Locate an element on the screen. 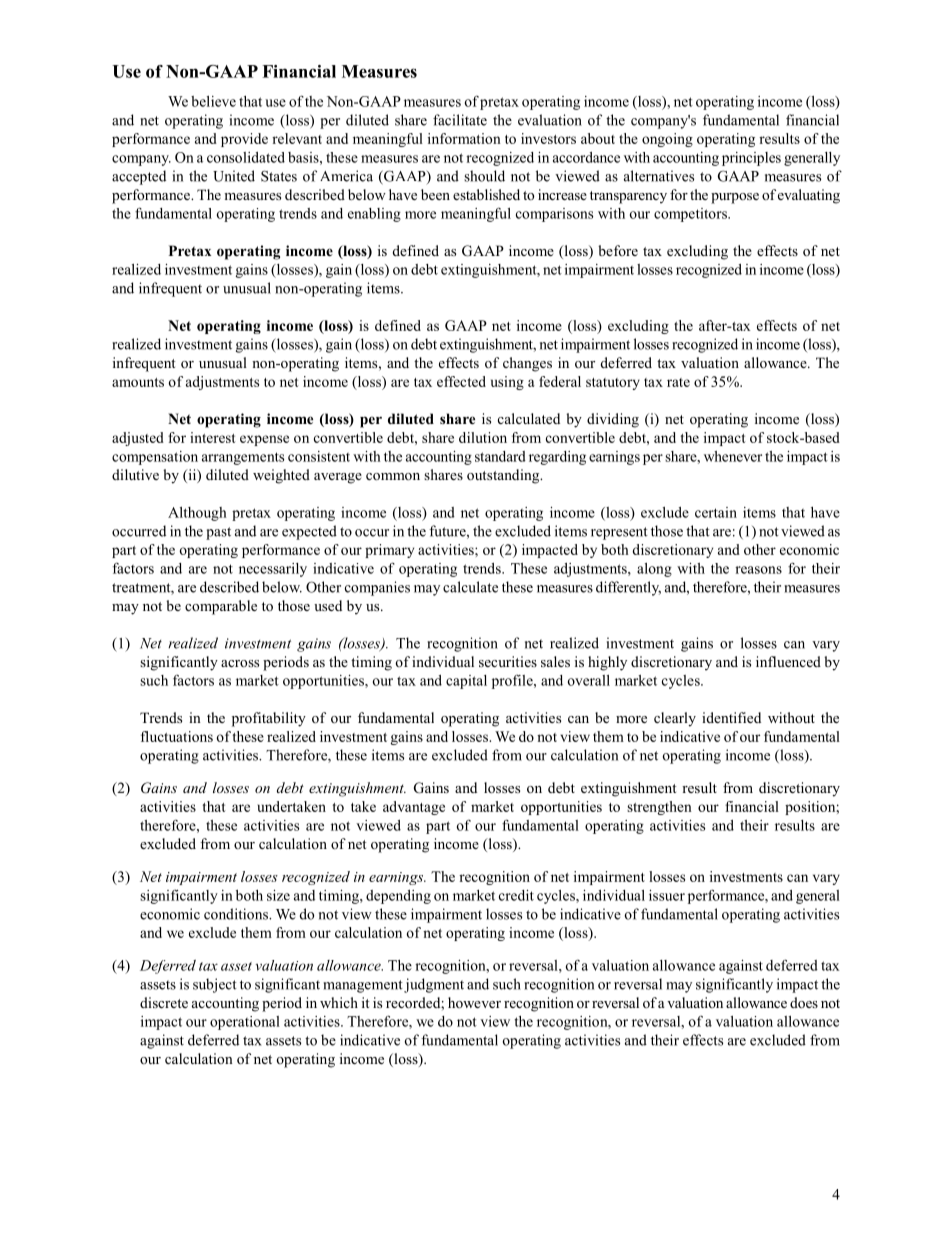 The height and width of the screenshot is (1233, 952). influenced is located at coordinates (788, 661).
